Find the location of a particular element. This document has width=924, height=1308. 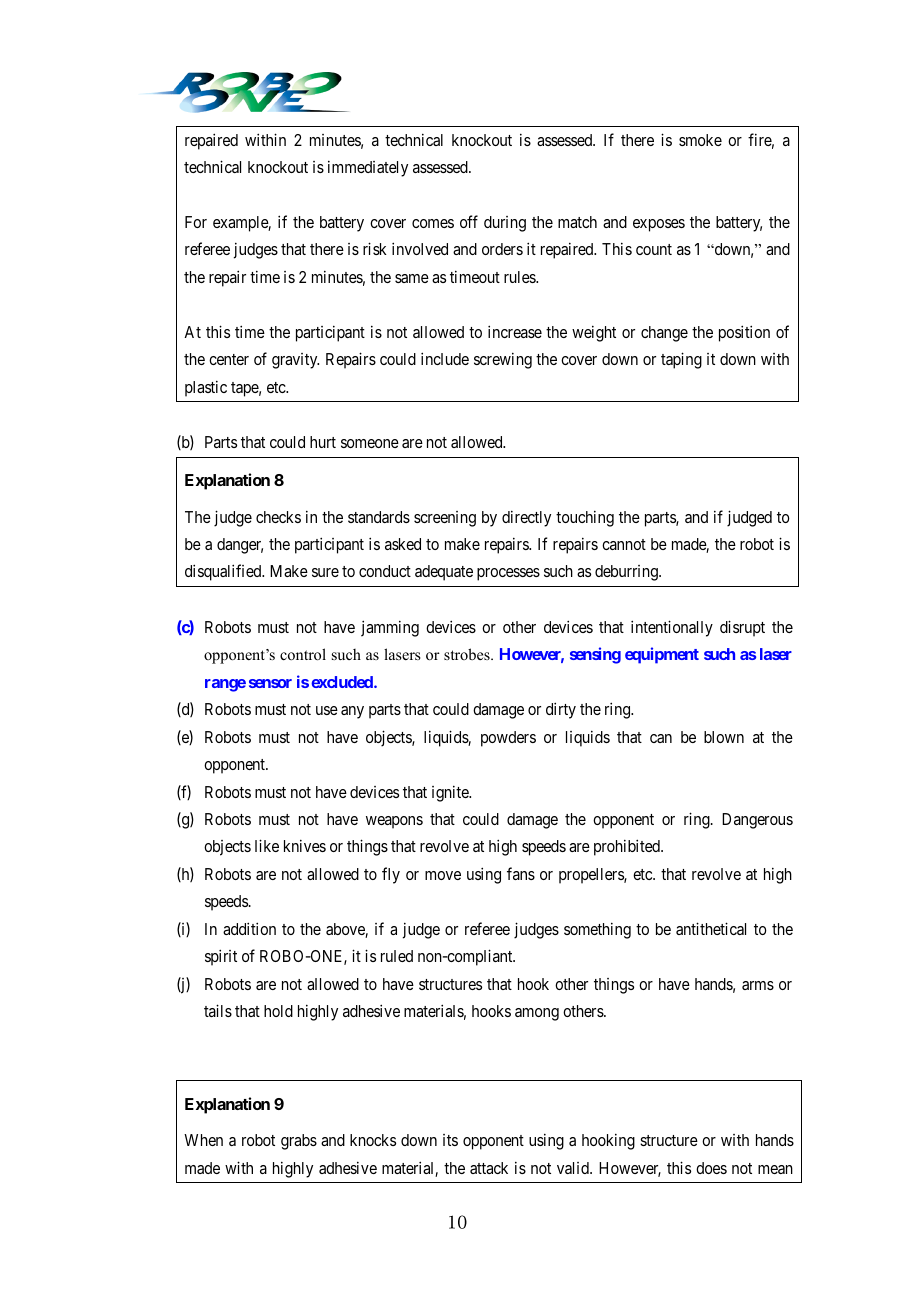

For is located at coordinates (196, 222).
